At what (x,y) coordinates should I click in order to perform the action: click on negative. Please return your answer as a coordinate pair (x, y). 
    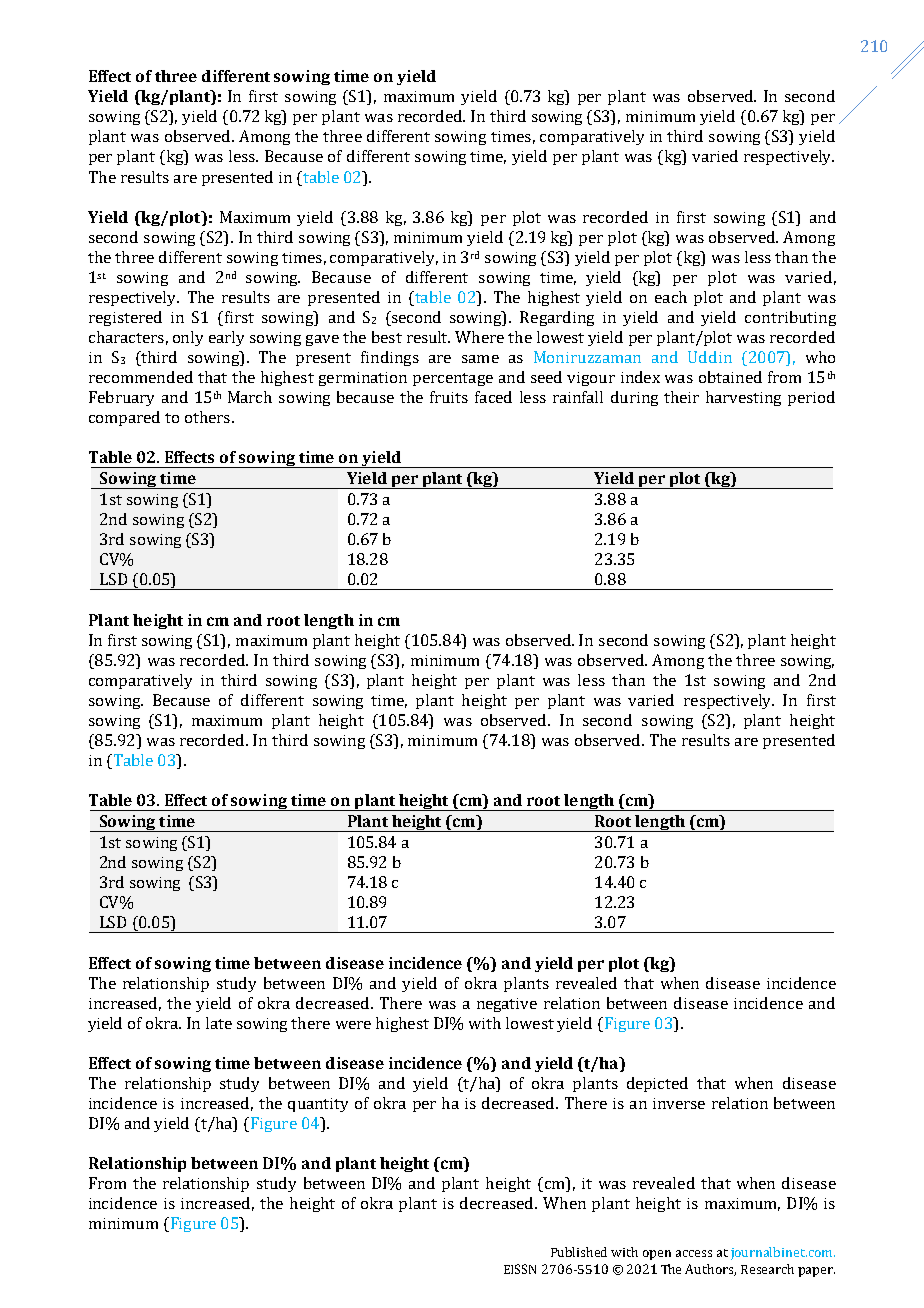
    Looking at the image, I should click on (507, 1005).
